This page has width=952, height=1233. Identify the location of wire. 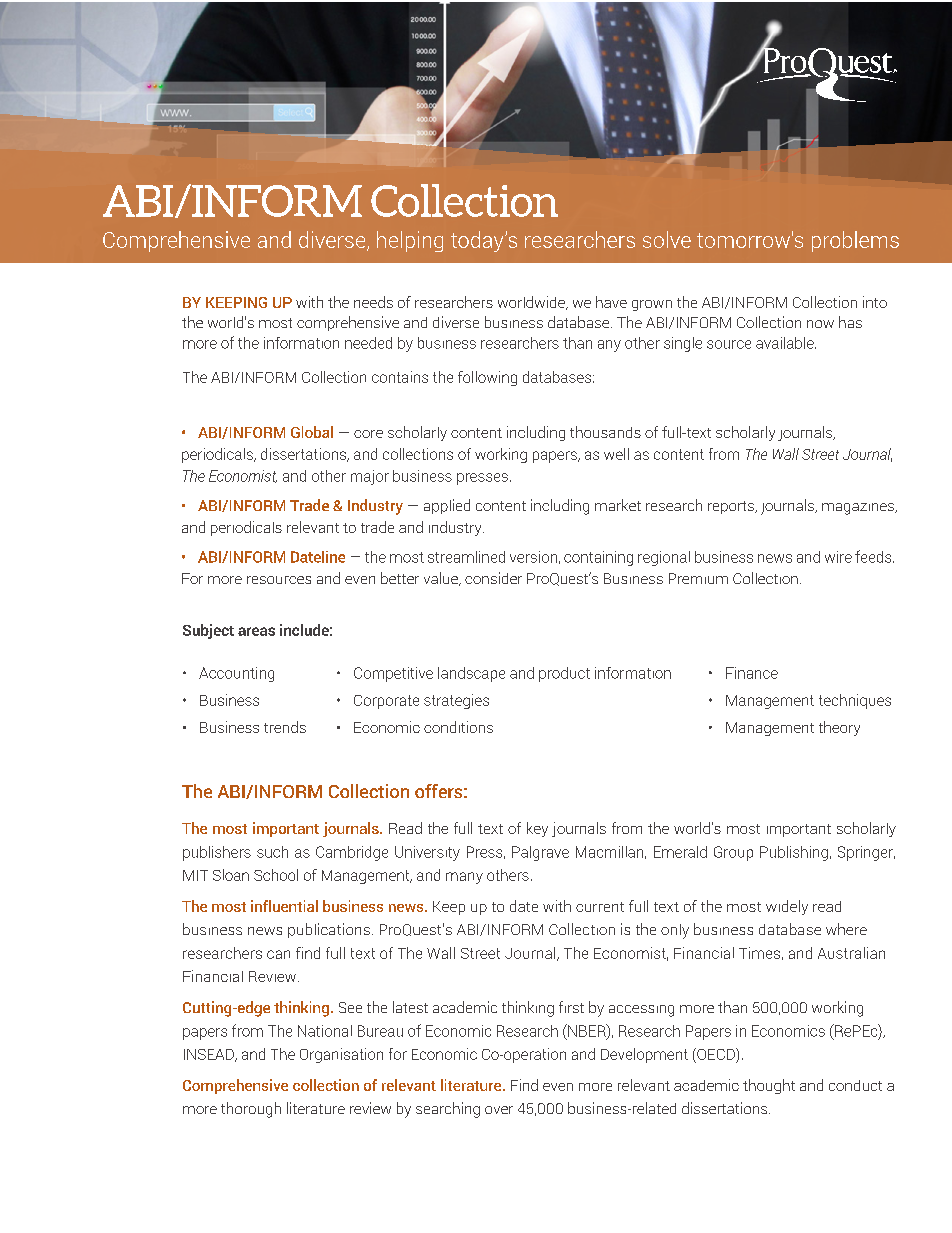
(838, 557).
